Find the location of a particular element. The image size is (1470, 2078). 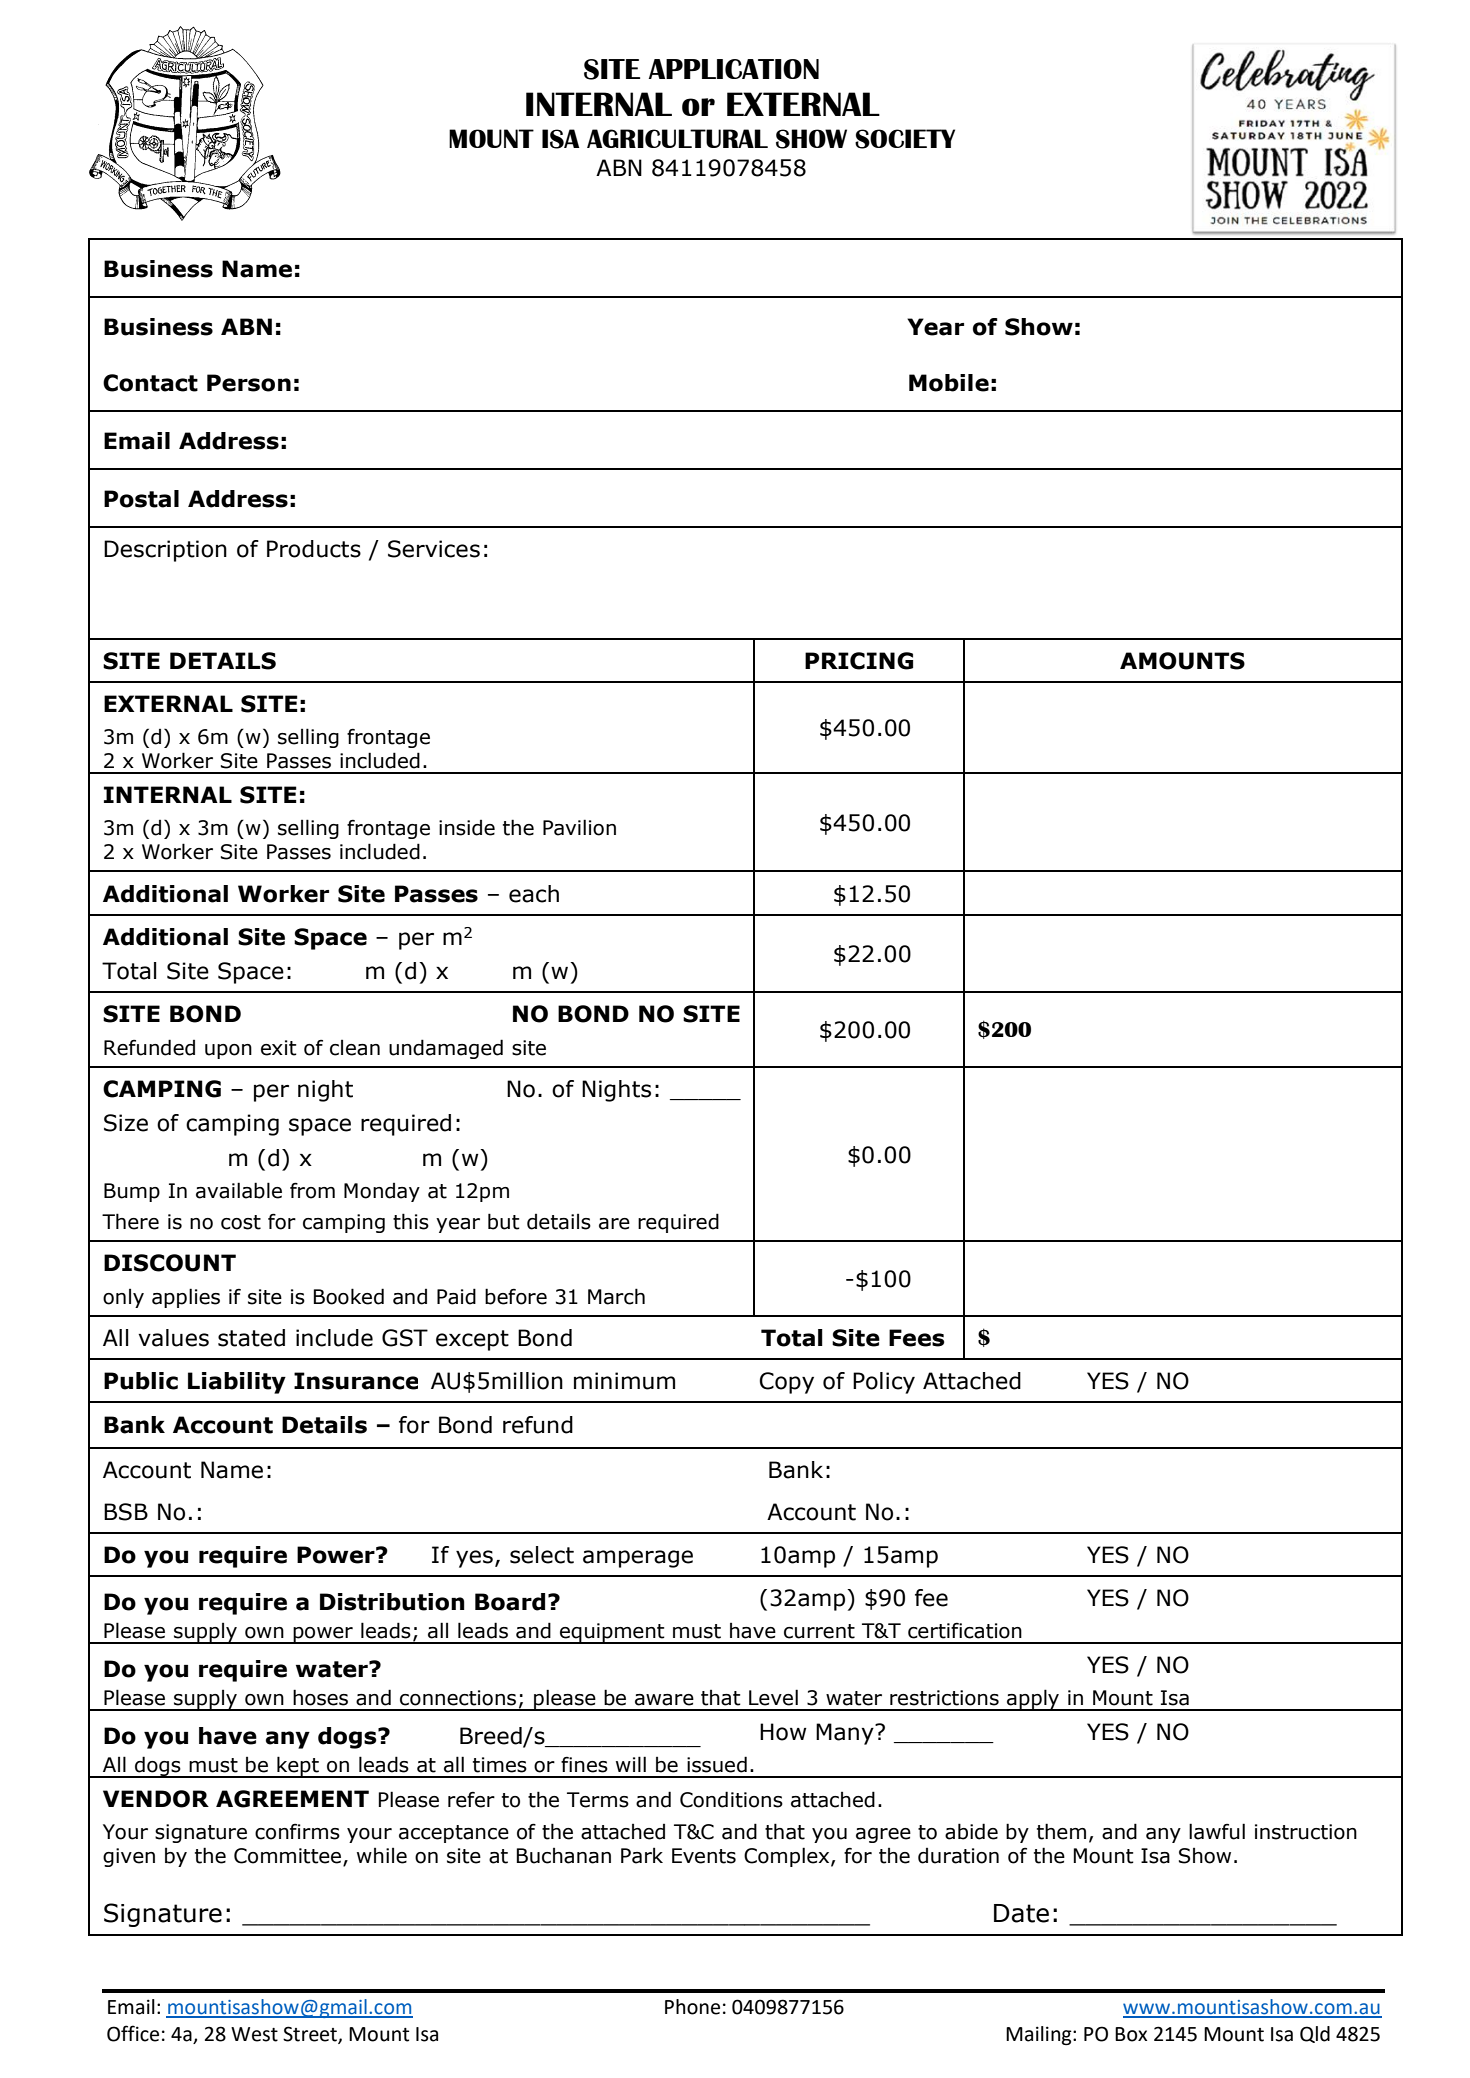

West is located at coordinates (254, 2034).
